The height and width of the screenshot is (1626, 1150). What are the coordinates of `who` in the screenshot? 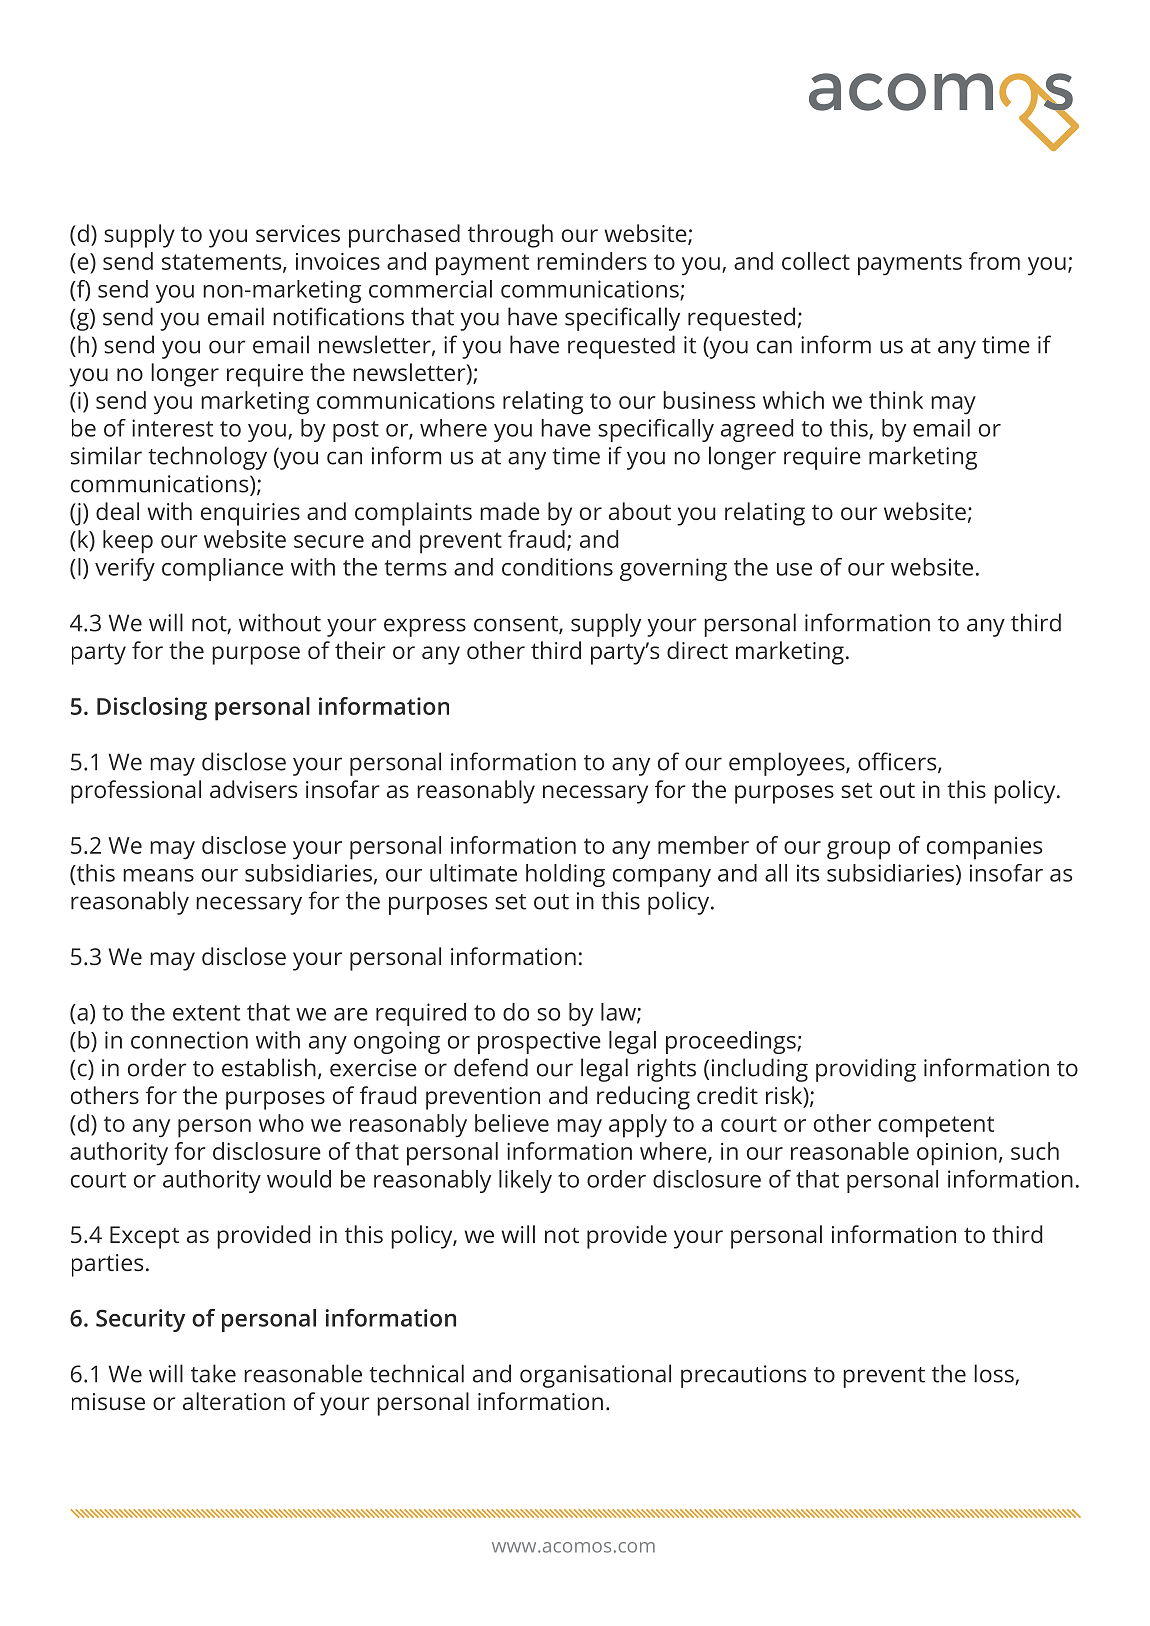 It's located at (281, 1123).
